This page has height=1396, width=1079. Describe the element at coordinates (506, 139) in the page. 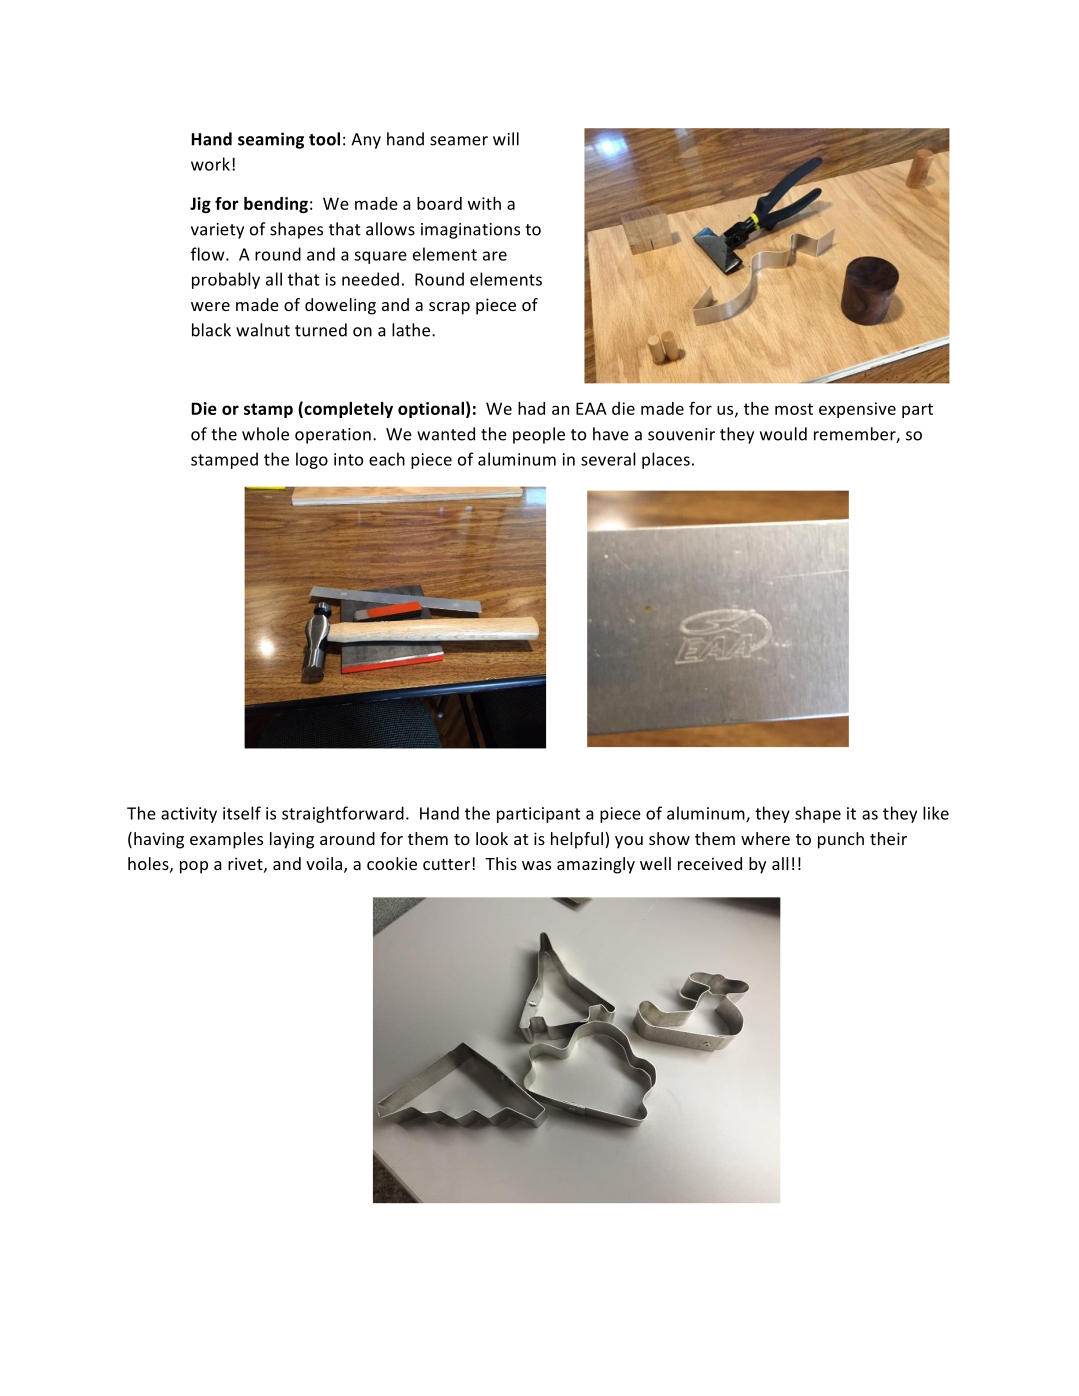

I see `will` at that location.
